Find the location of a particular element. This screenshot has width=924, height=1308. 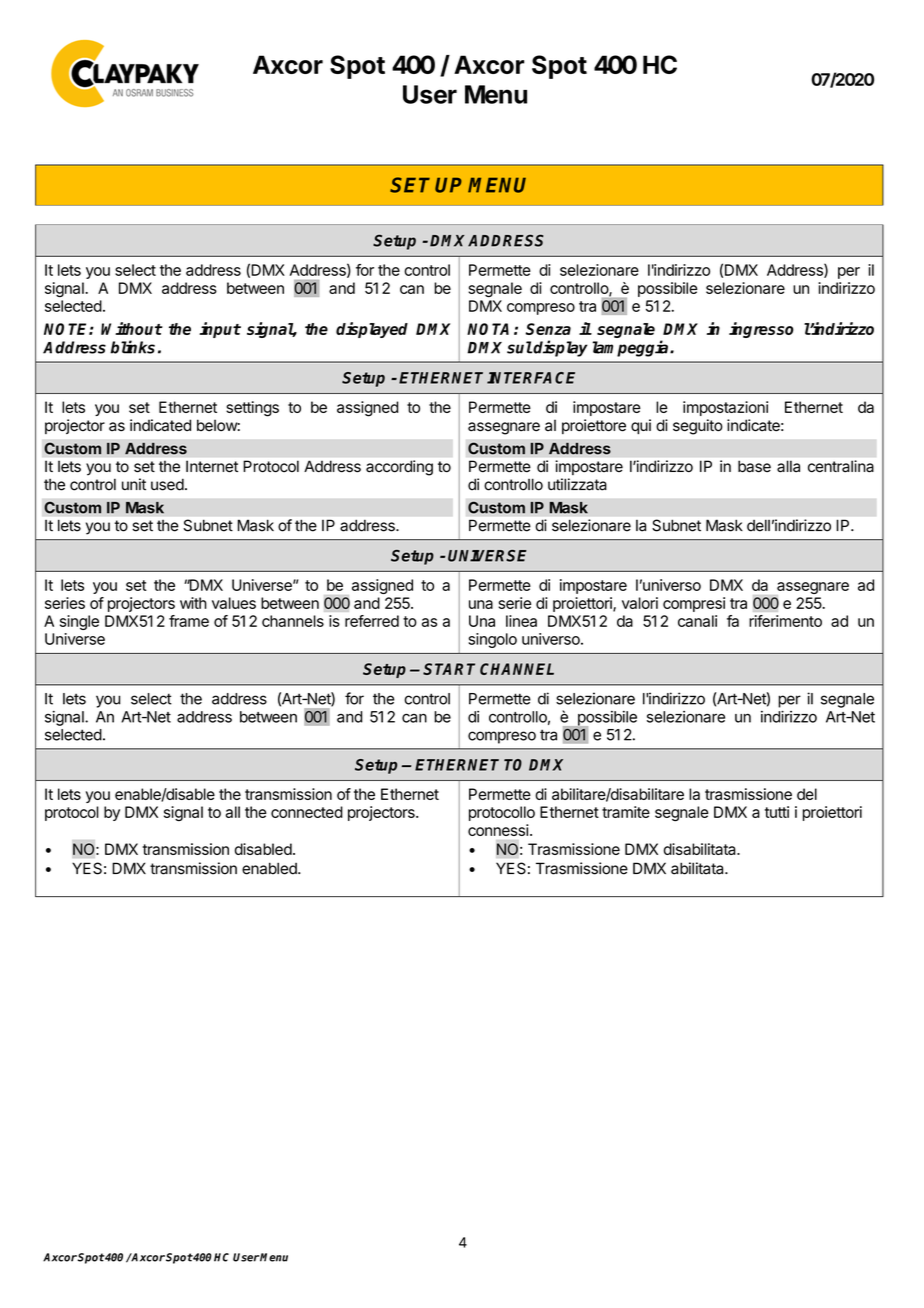

values is located at coordinates (234, 603).
